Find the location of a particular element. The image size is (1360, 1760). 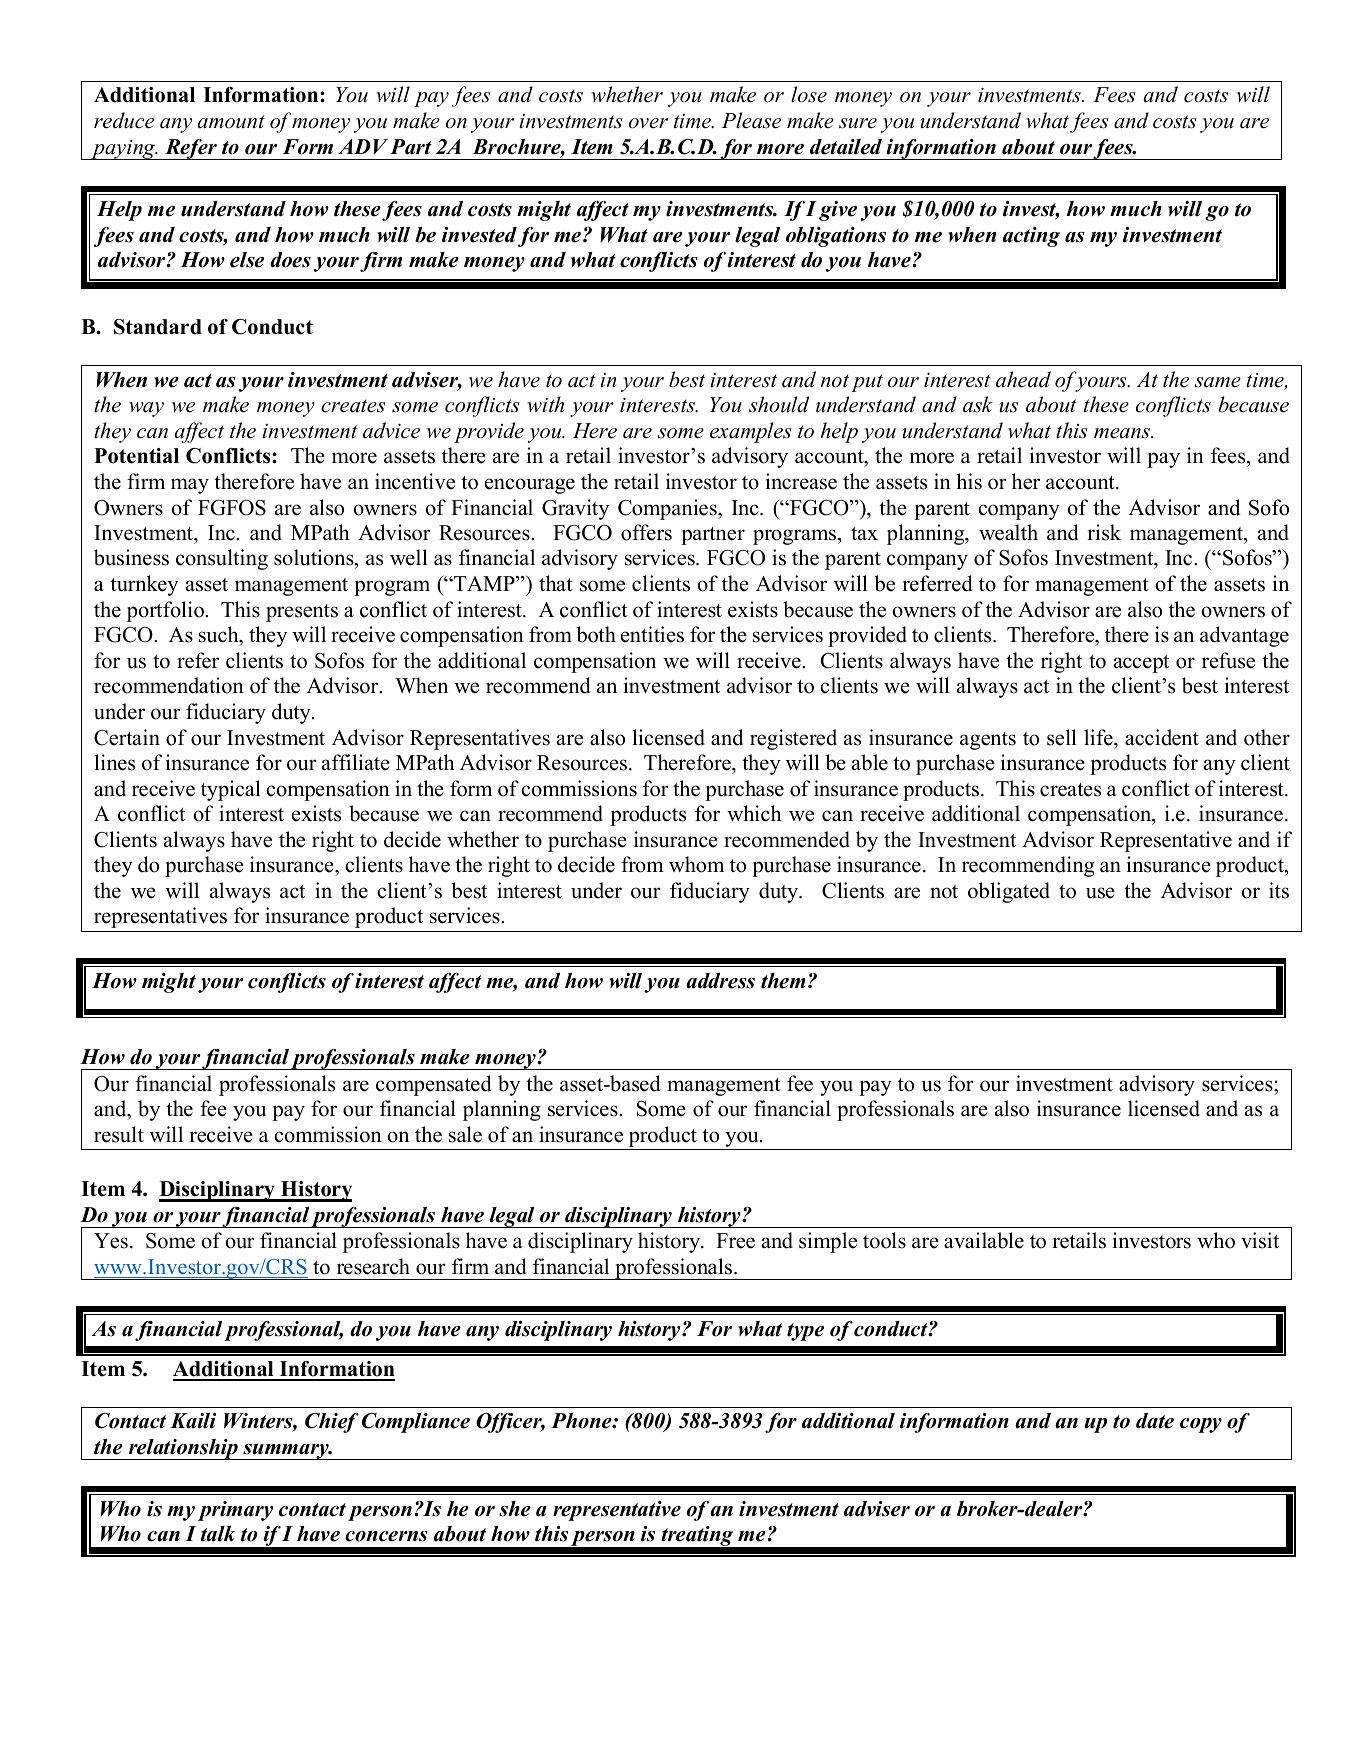

means is located at coordinates (1123, 433).
